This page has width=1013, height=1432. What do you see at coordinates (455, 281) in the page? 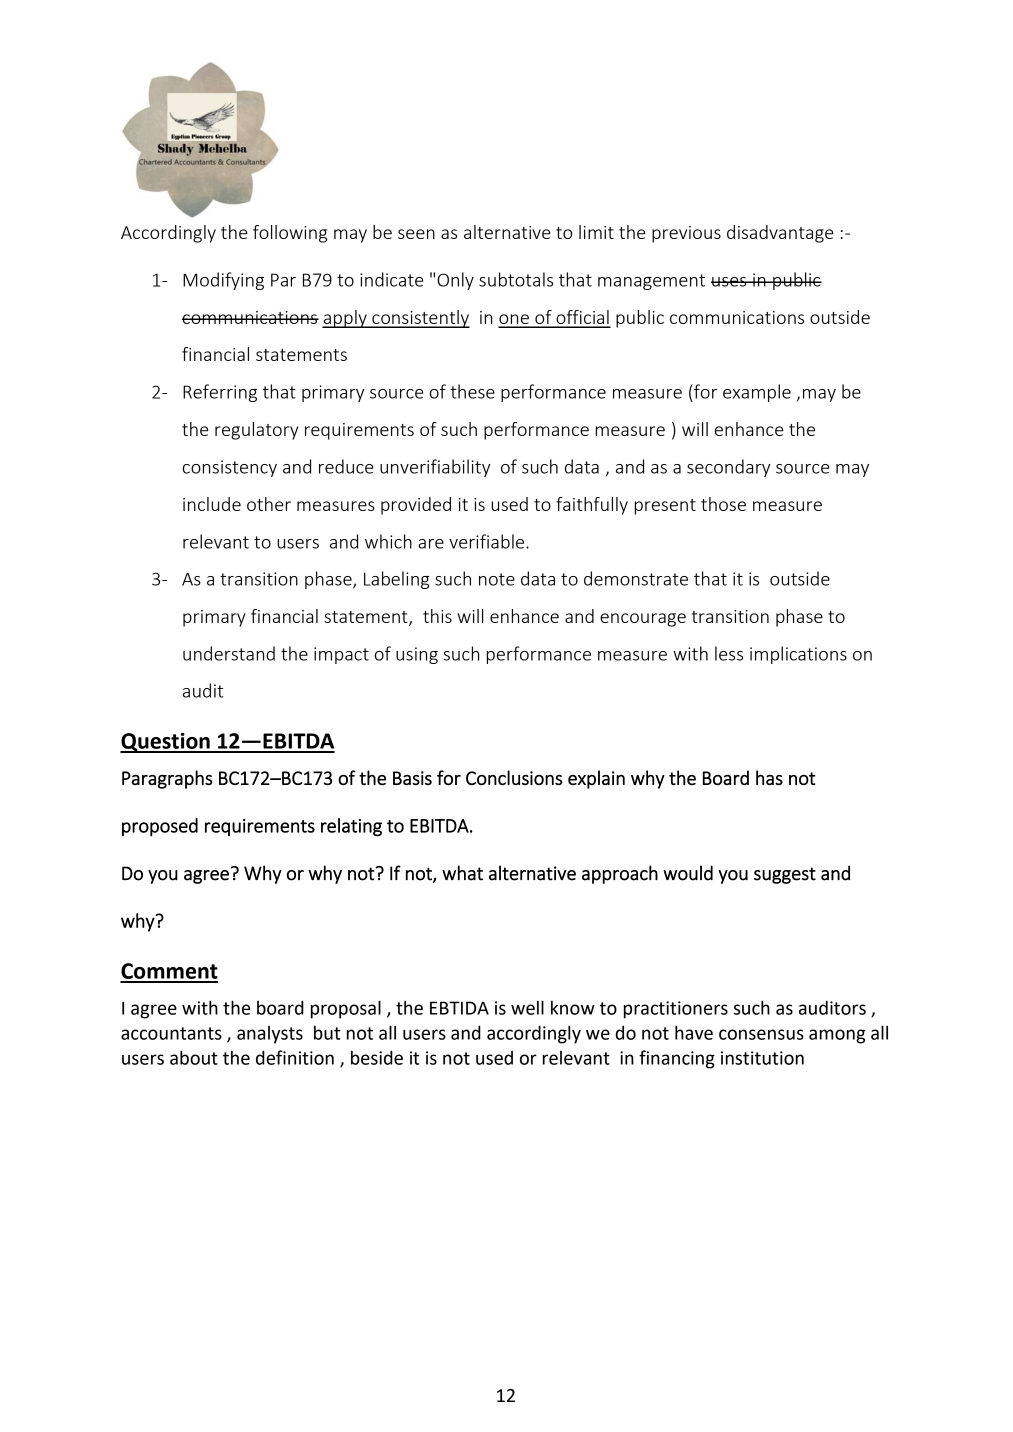
I see `Only` at bounding box center [455, 281].
